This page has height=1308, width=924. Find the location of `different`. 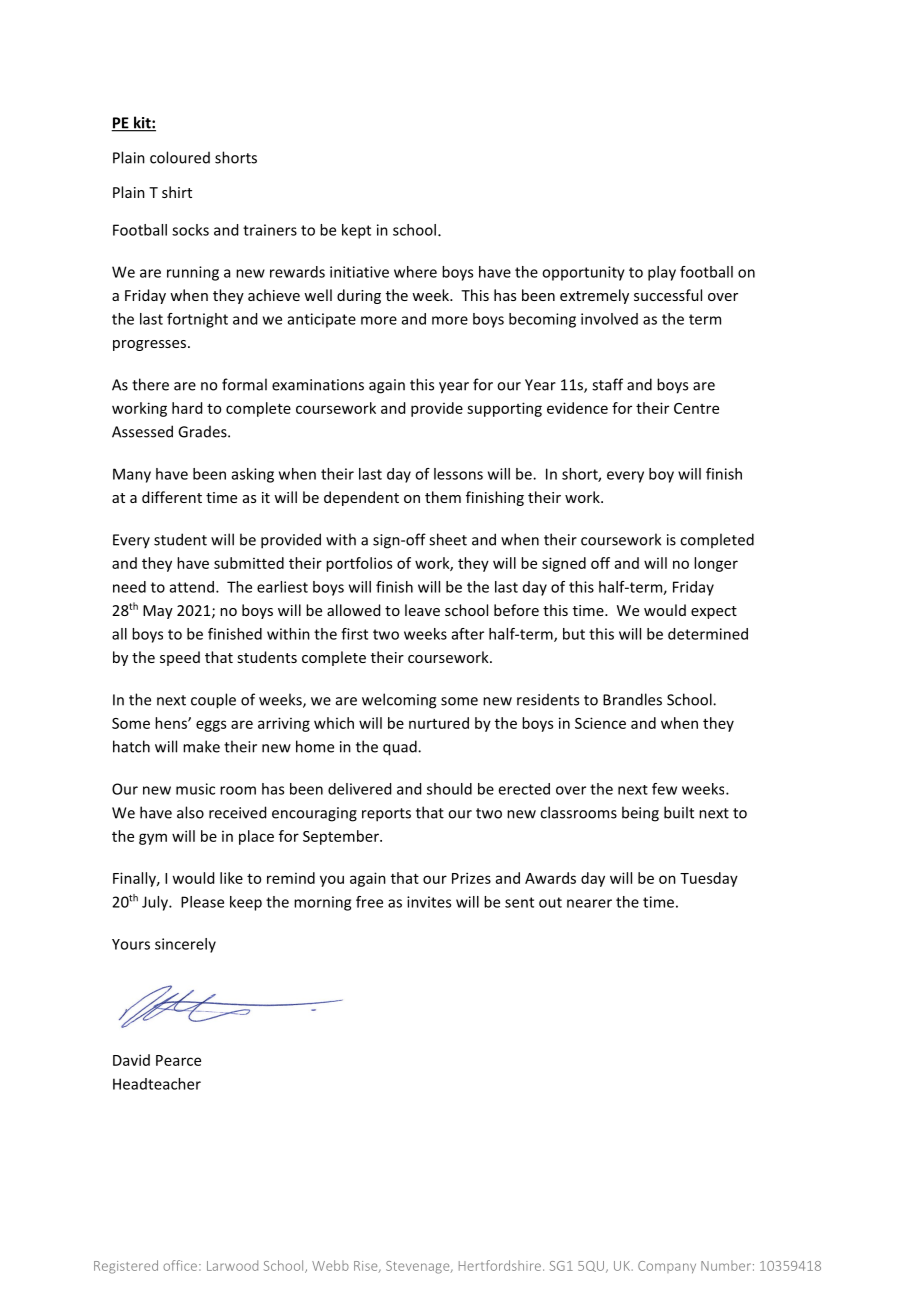

different is located at coordinates (172, 497).
